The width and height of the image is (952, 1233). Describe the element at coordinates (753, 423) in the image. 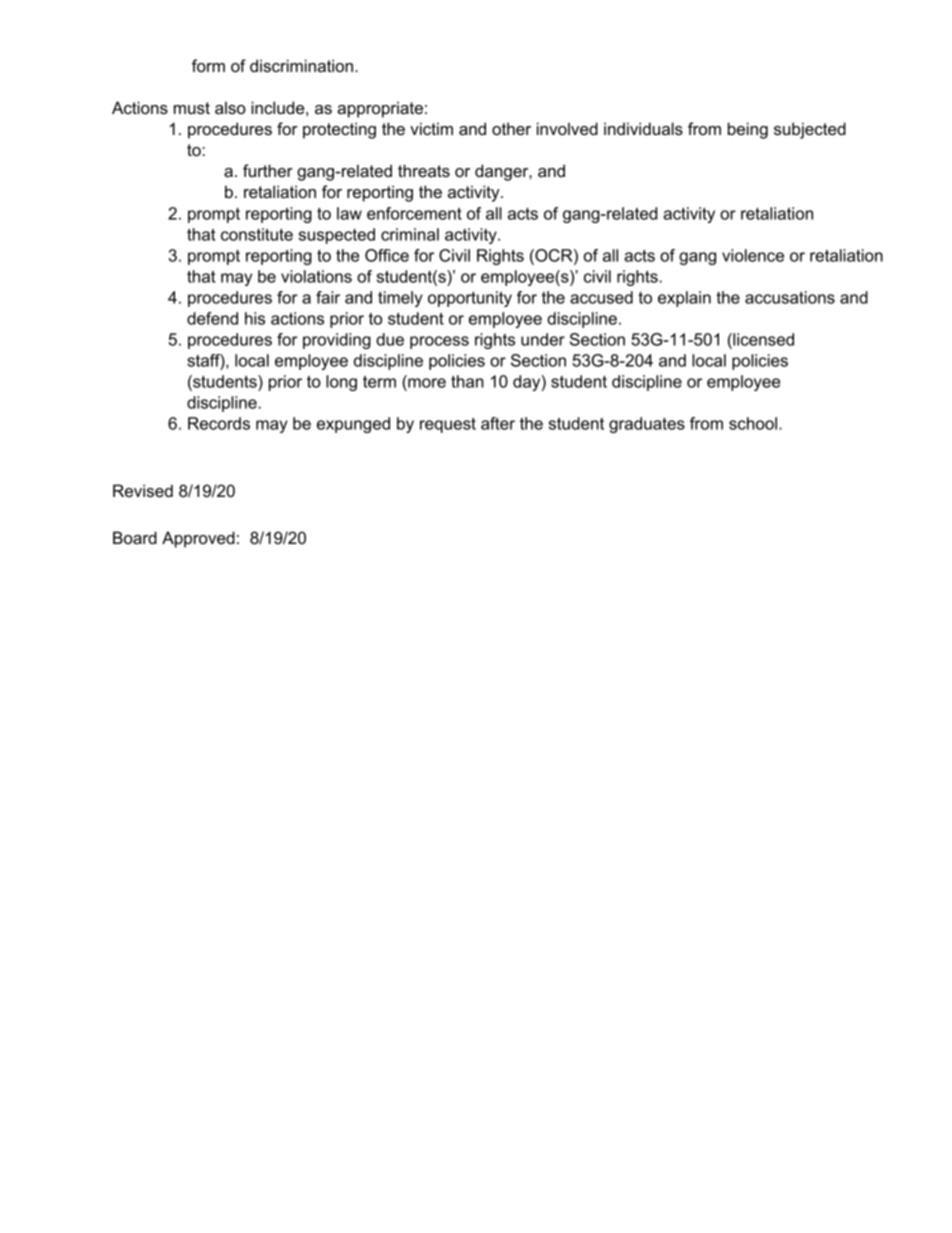

I see `school` at that location.
